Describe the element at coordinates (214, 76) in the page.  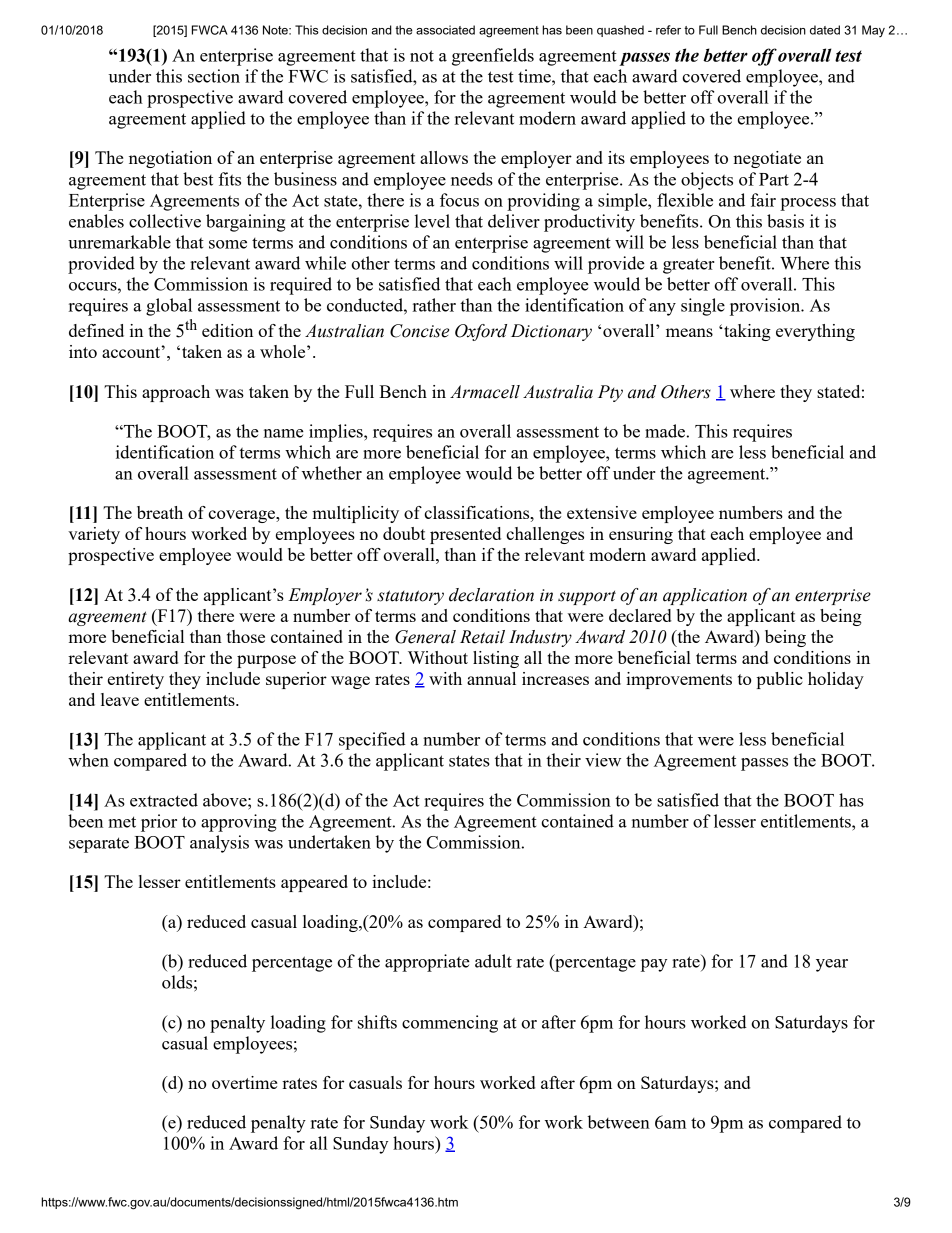
I see `section` at that location.
